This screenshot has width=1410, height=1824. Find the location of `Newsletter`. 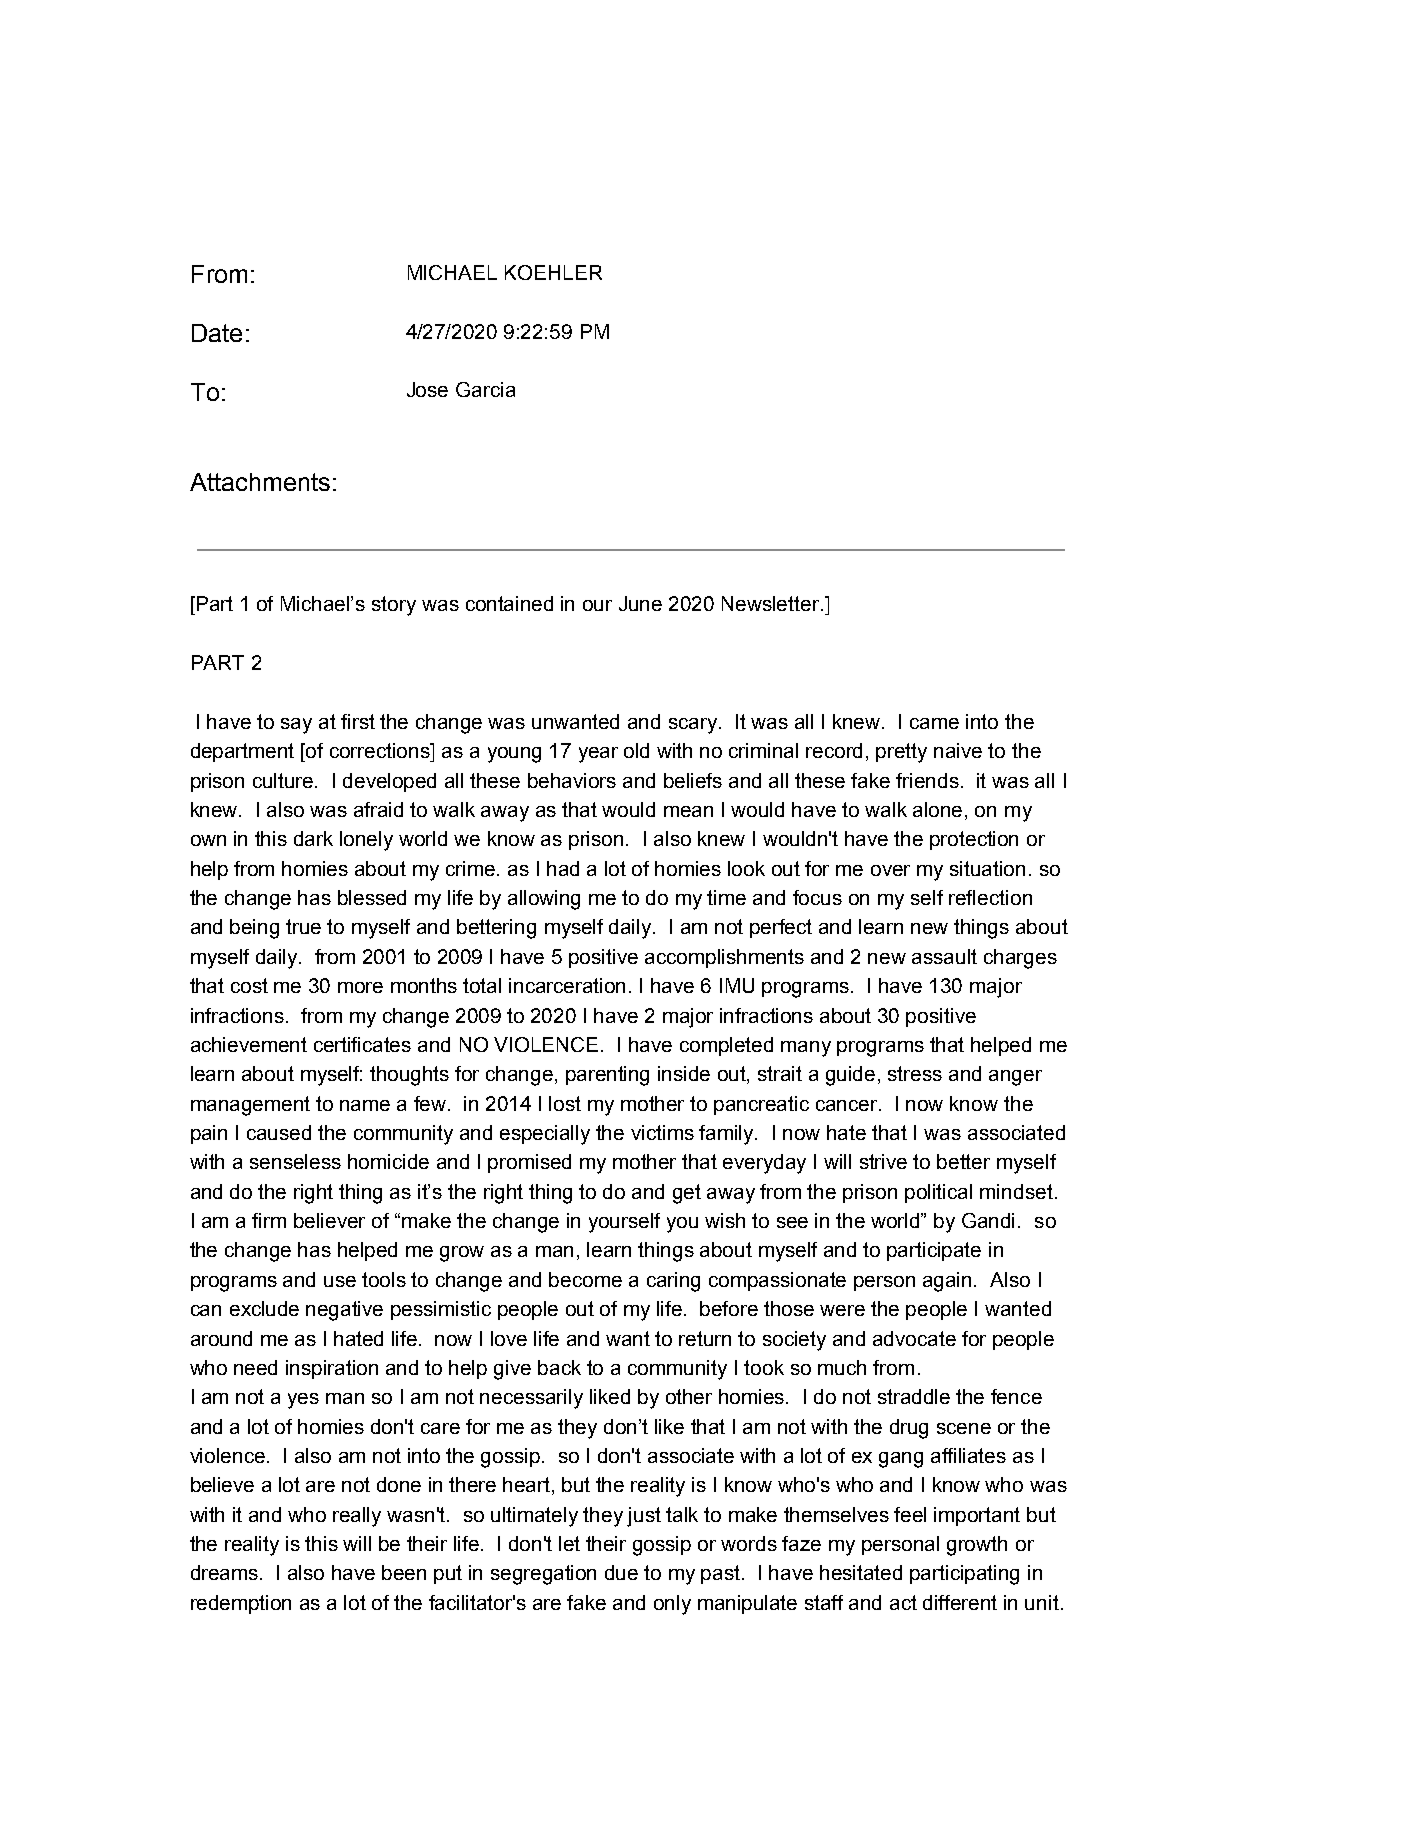

Newsletter is located at coordinates (772, 603).
